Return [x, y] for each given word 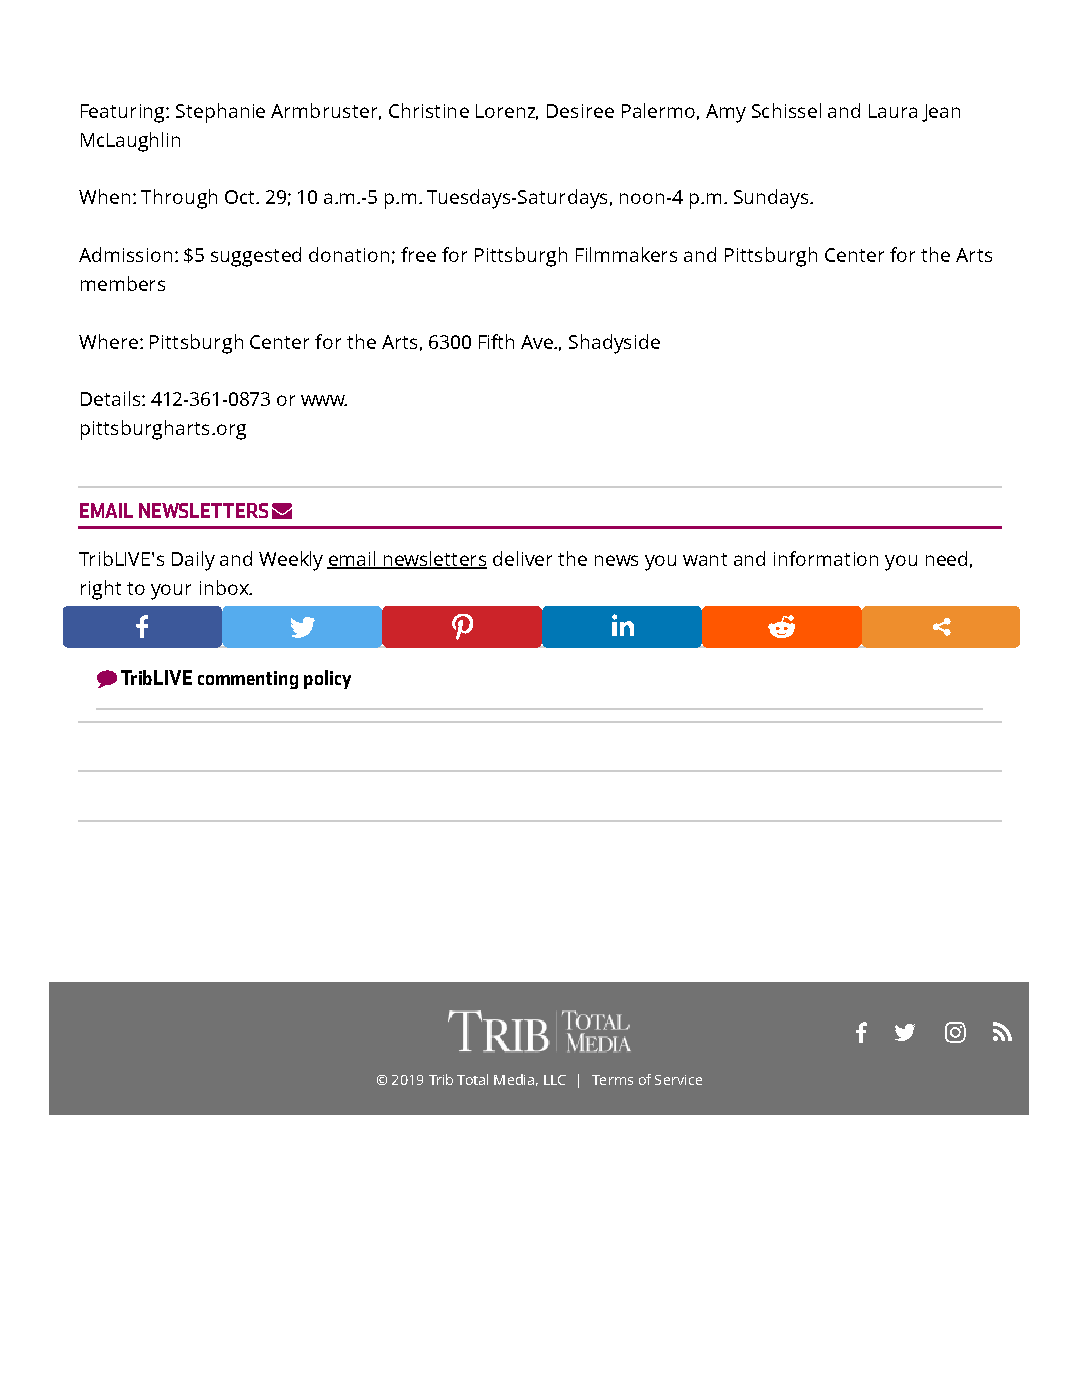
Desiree [580, 111]
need [946, 558]
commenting [248, 680]
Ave [538, 342]
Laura [893, 111]
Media [514, 1079]
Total [472, 1079]
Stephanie [220, 113]
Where [108, 341]
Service [678, 1080]
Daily [193, 561]
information [826, 558]
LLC [555, 1080]
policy [327, 679]
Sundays [772, 199]
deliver [522, 558]
